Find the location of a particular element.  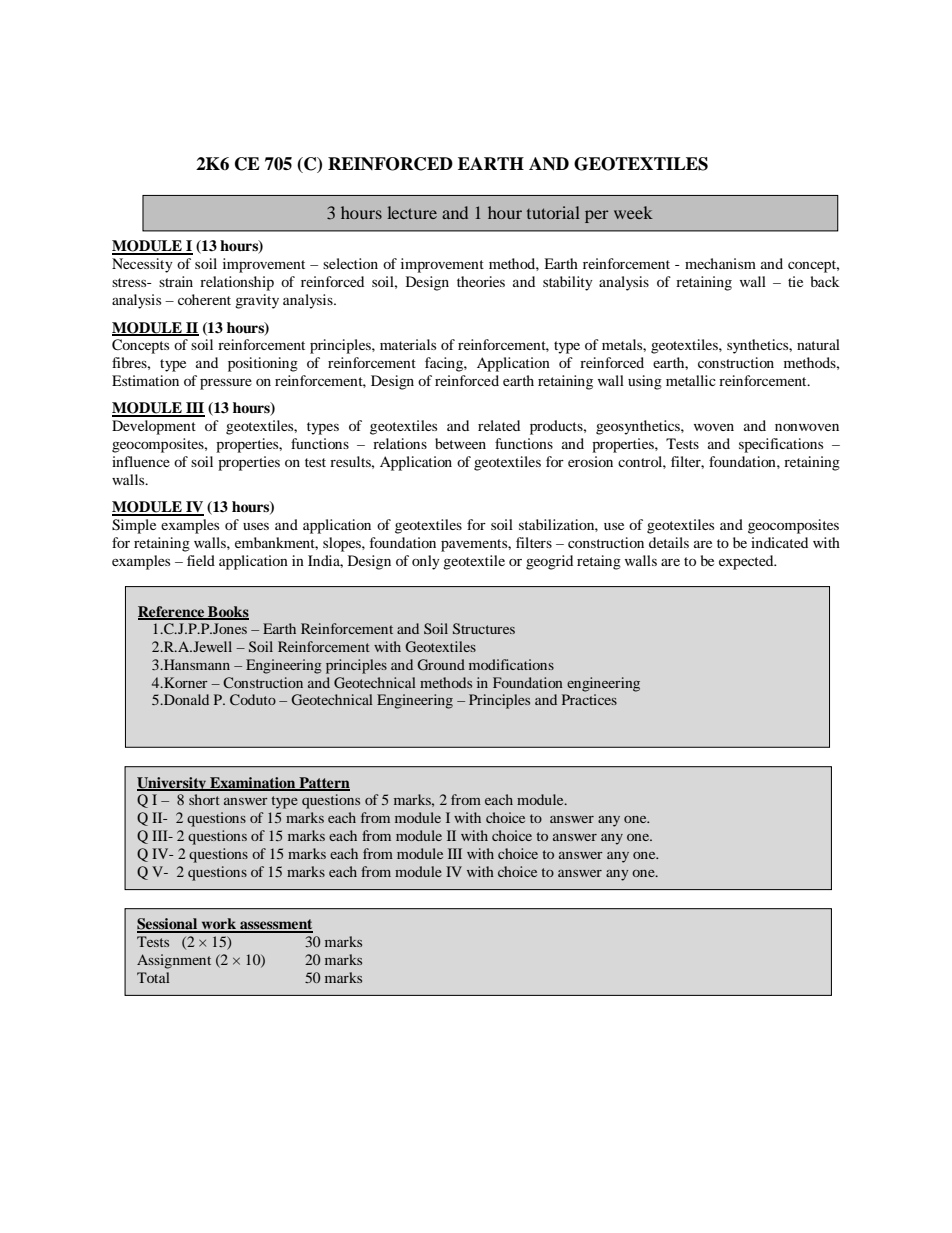

Pattern is located at coordinates (323, 783).
